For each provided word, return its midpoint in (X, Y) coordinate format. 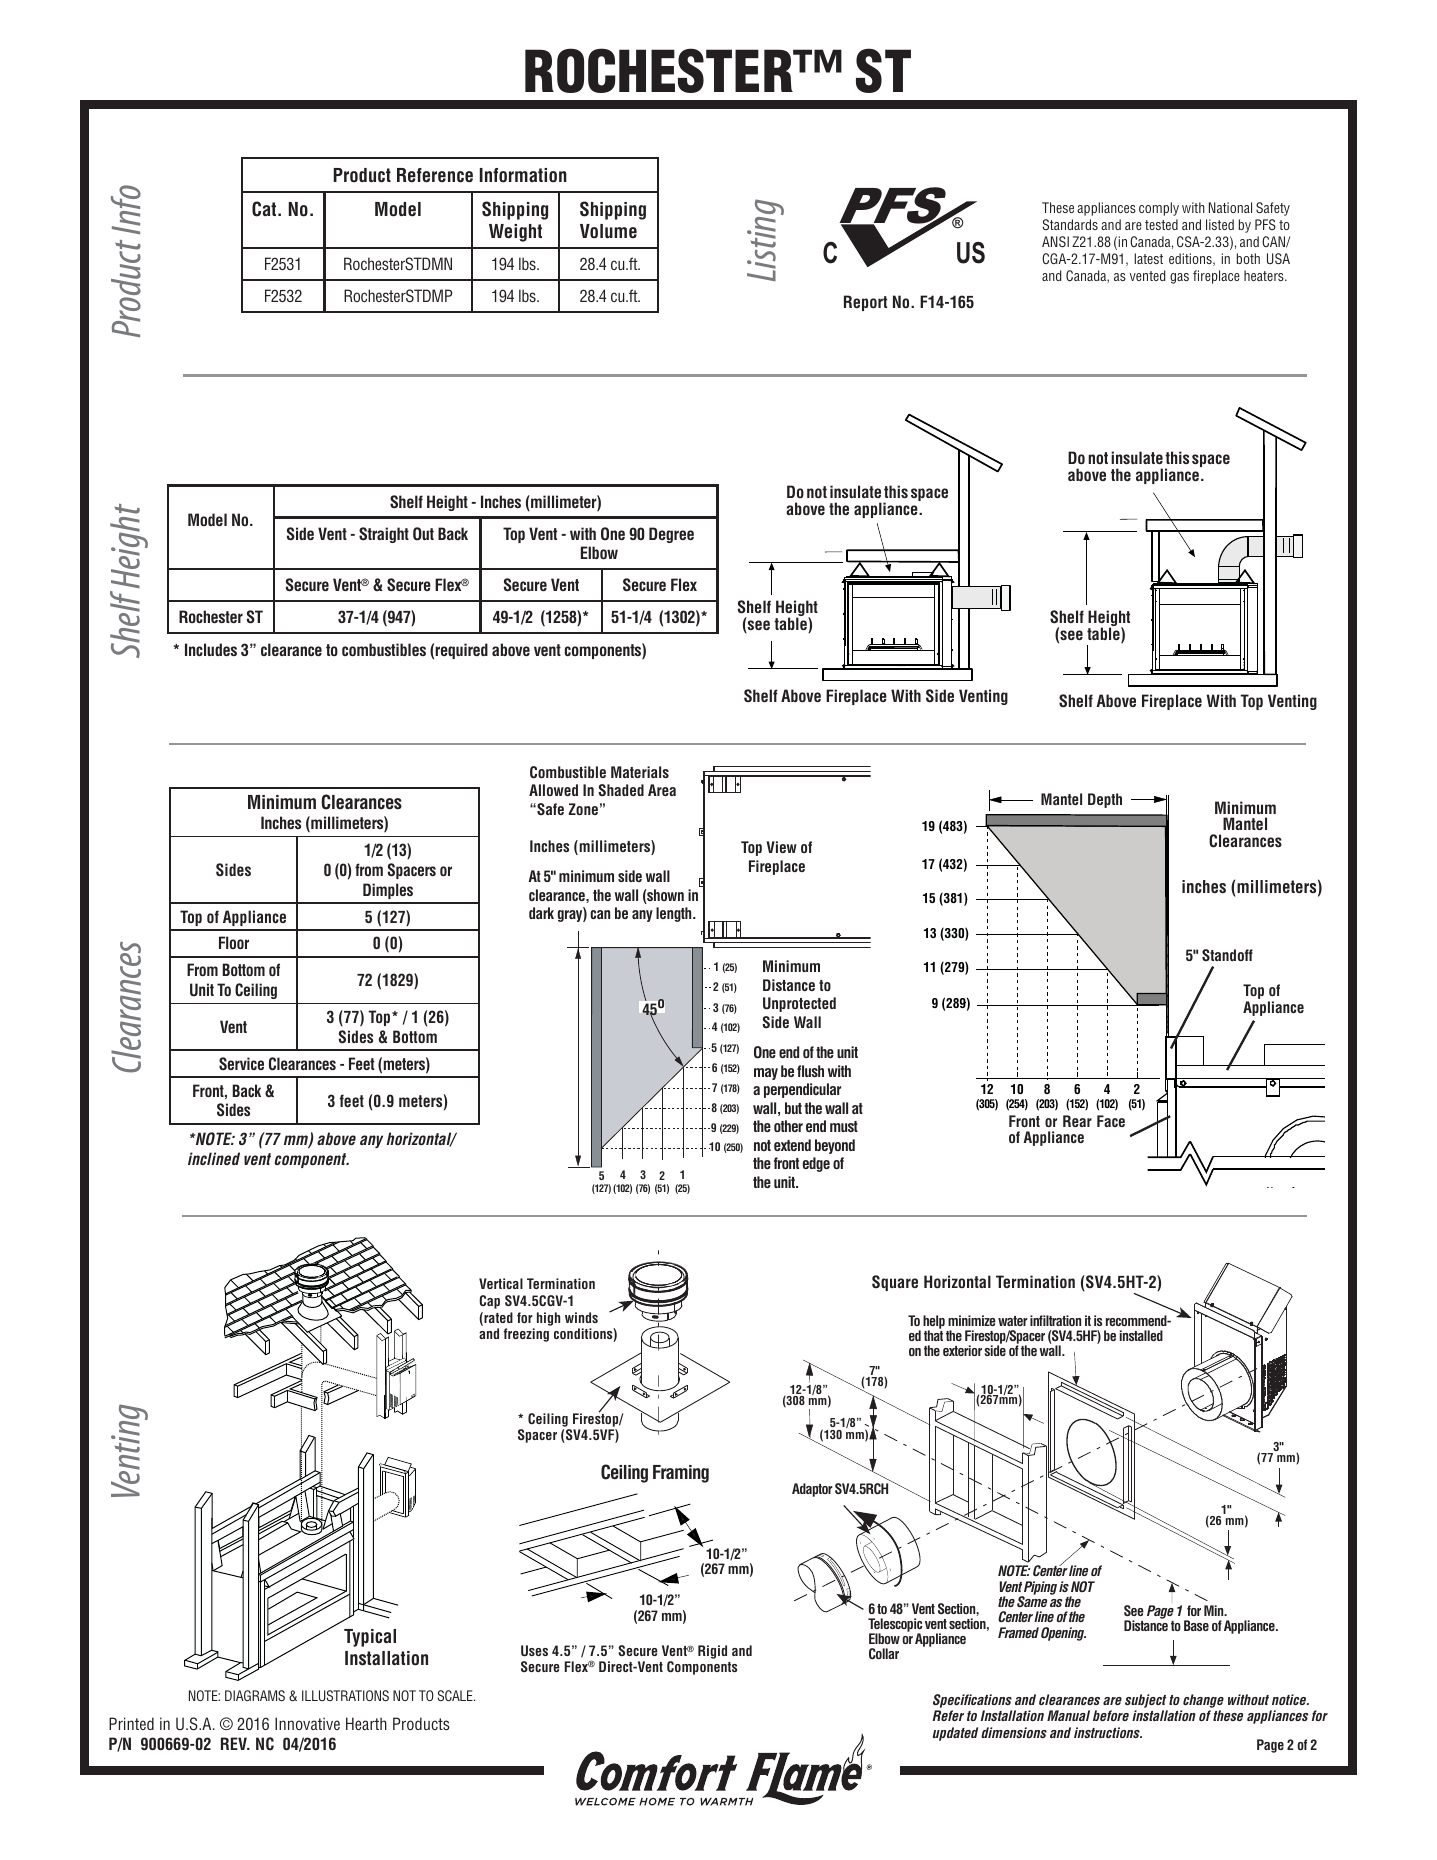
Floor (234, 942)
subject (1145, 1701)
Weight (515, 233)
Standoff (1227, 955)
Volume (608, 231)
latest (1148, 258)
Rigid (712, 1652)
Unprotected (799, 1004)
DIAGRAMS (255, 1695)
